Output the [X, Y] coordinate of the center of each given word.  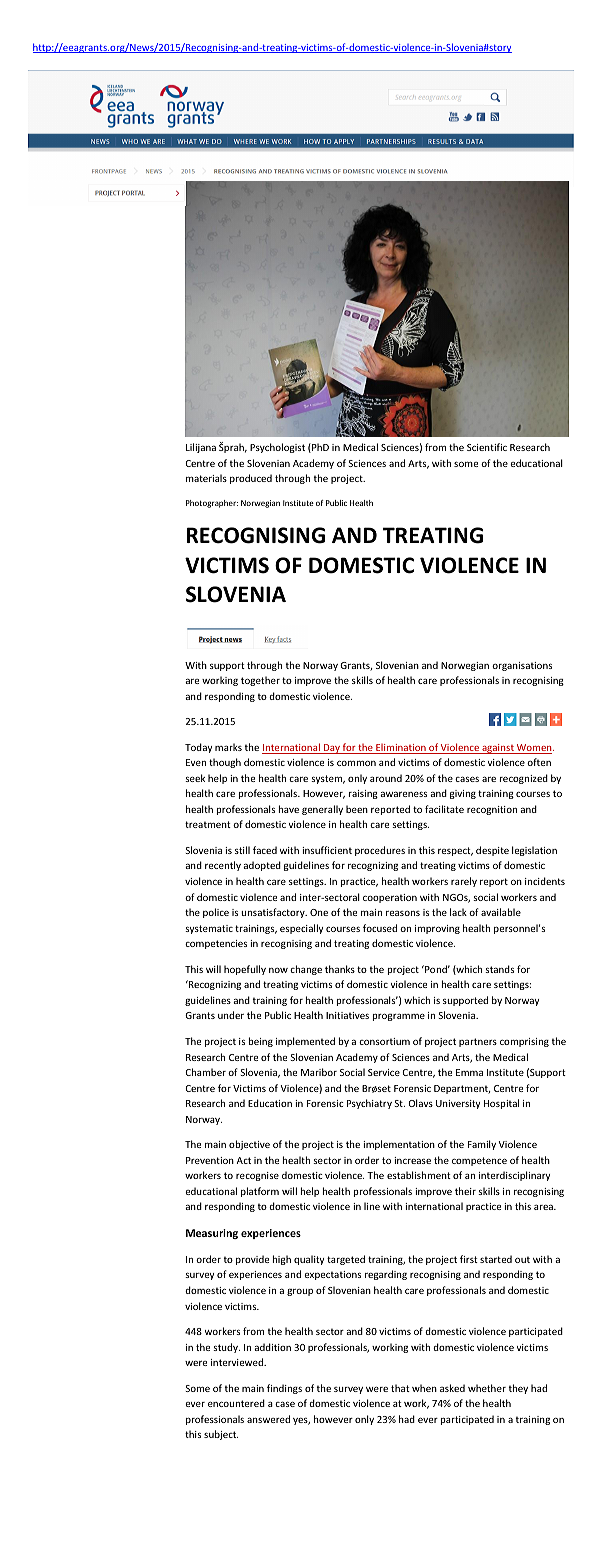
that [400, 1388]
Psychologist [277, 448]
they [518, 1389]
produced [251, 479]
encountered [236, 1403]
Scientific [487, 447]
